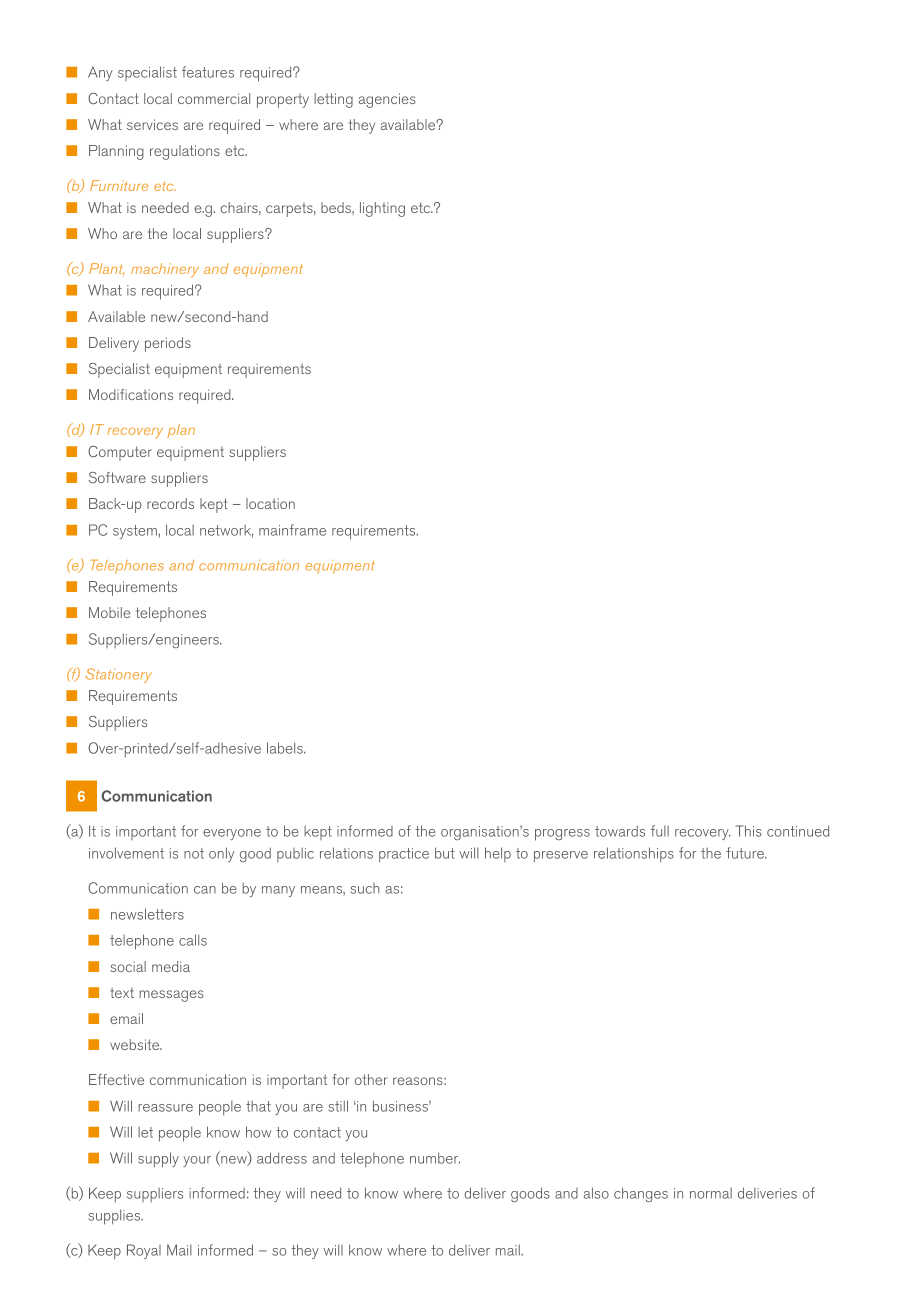 The image size is (924, 1308). Describe the element at coordinates (193, 940) in the screenshot. I see `calls` at that location.
